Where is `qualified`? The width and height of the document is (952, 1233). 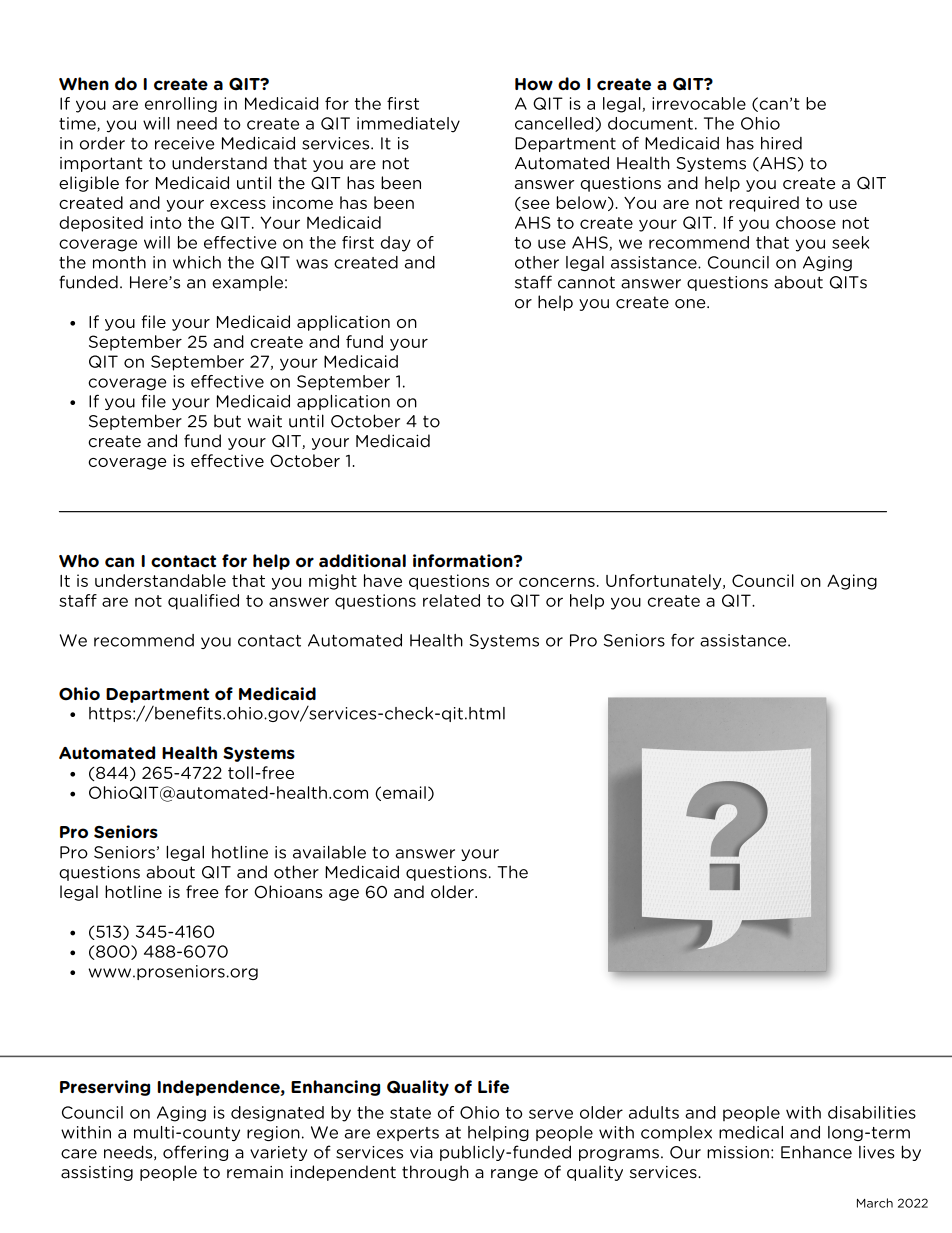 qualified is located at coordinates (203, 602).
